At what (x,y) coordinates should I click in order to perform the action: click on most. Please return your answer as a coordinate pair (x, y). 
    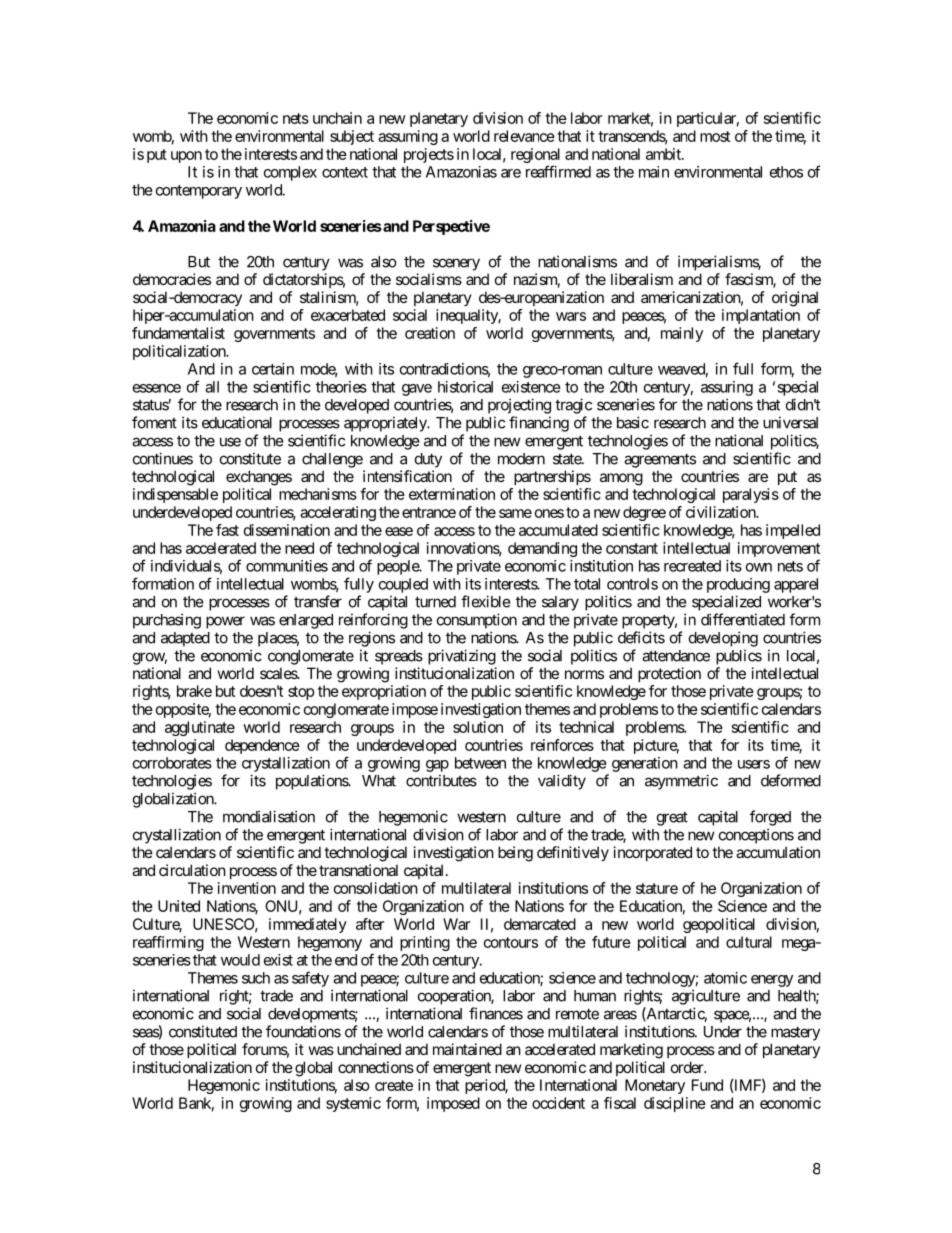
    Looking at the image, I should click on (715, 136).
